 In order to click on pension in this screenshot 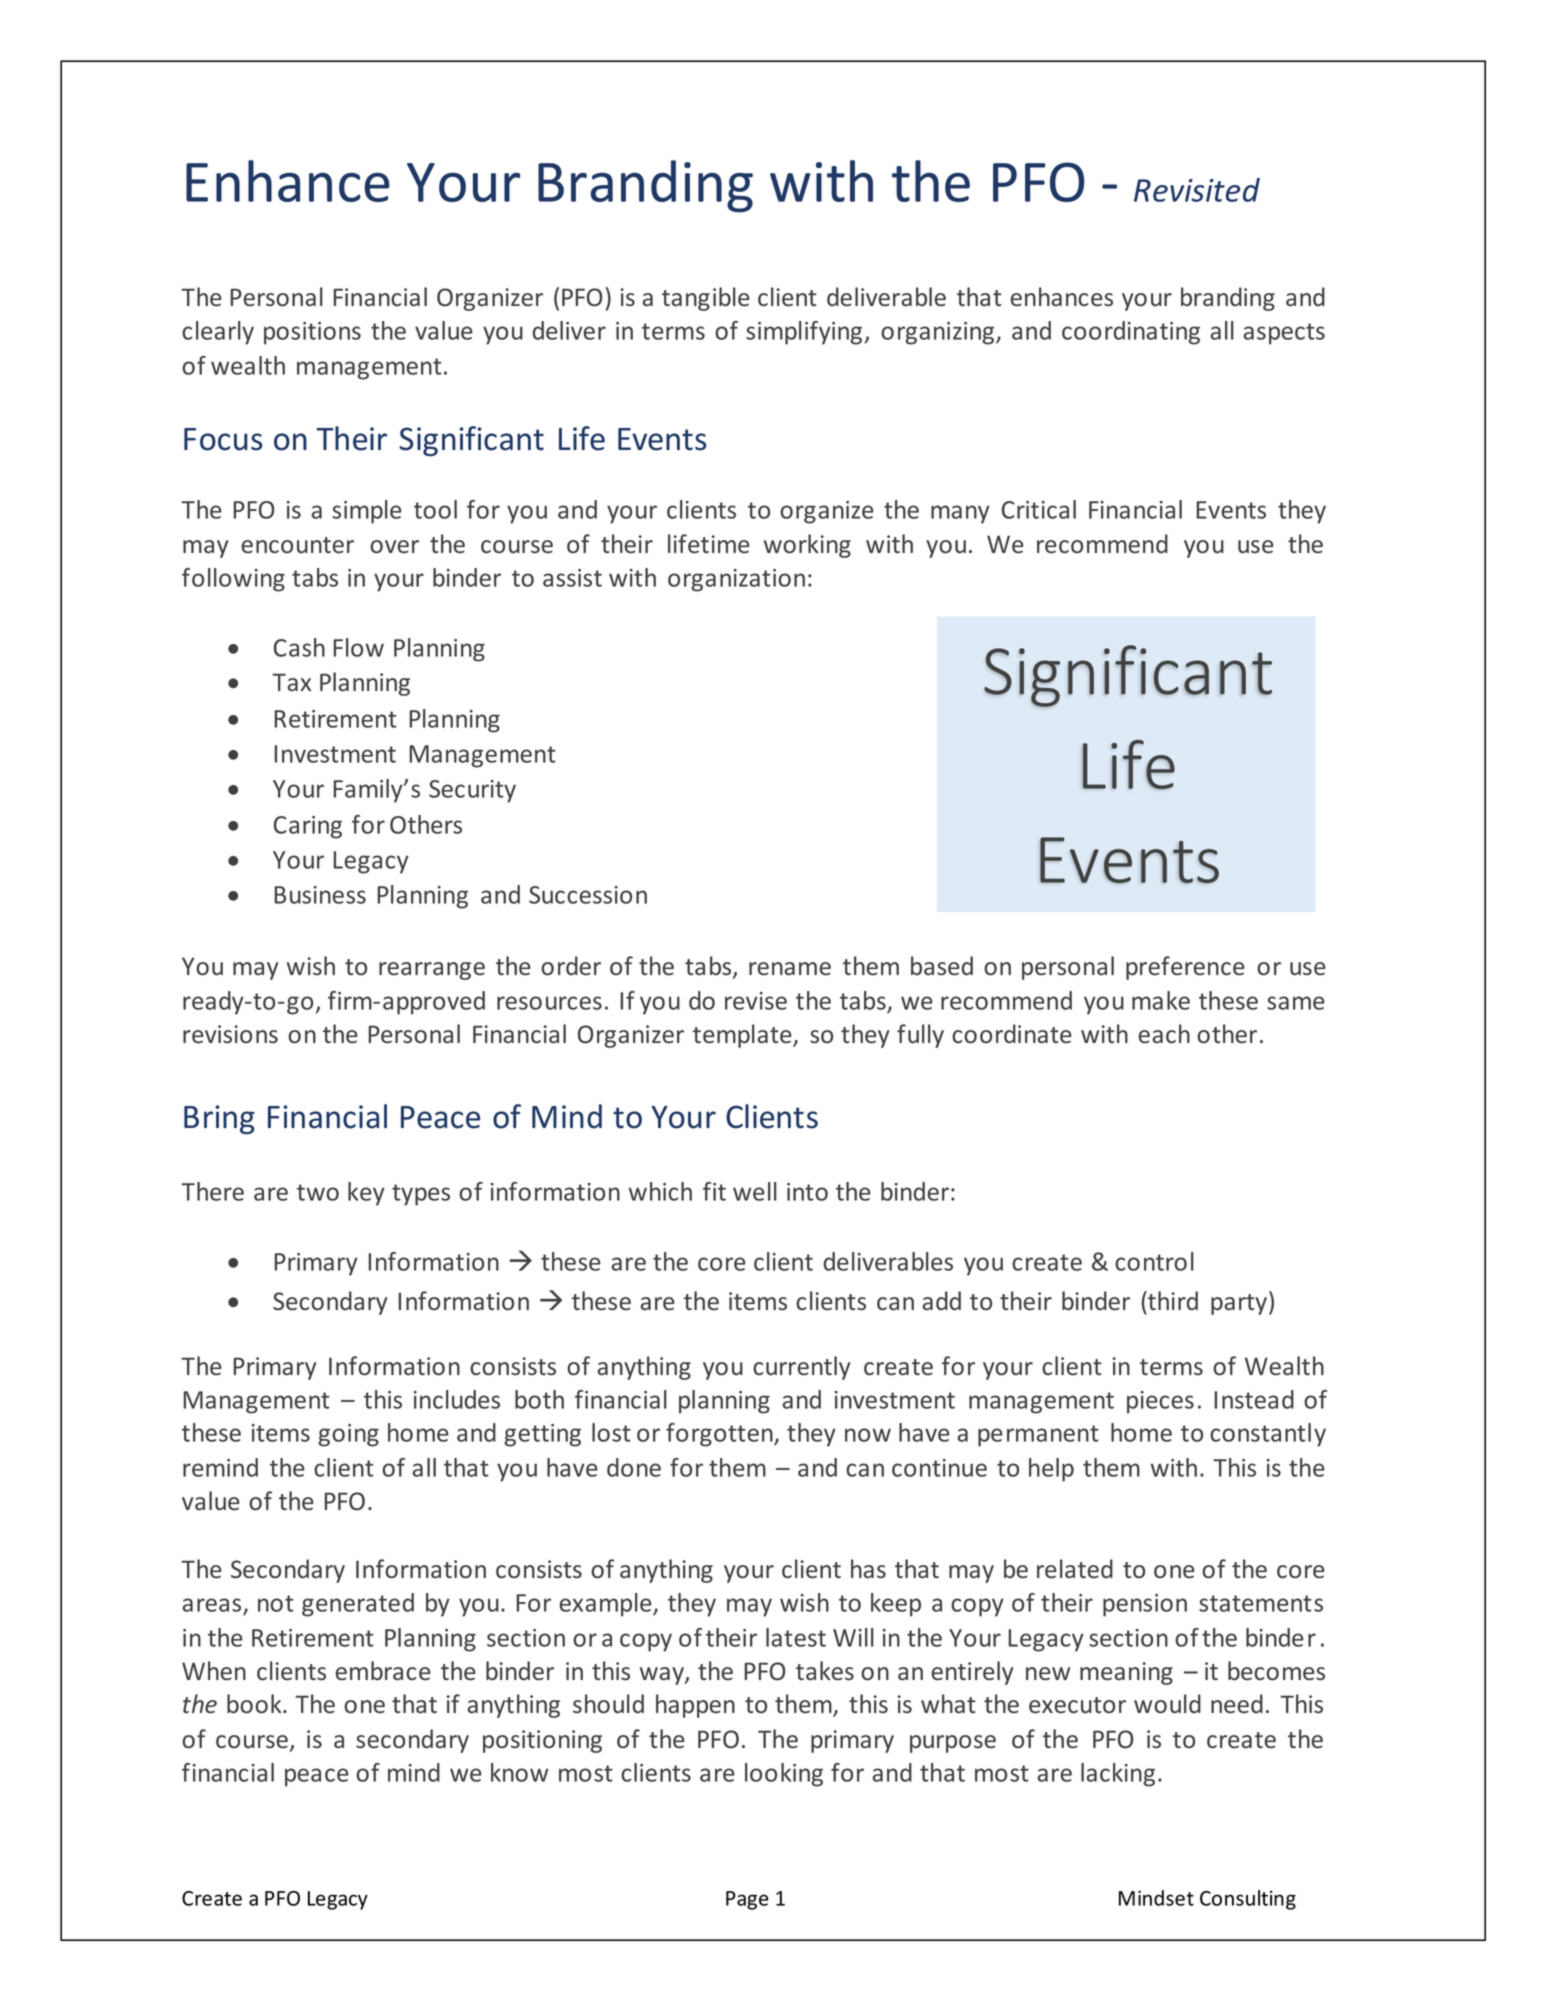, I will do `click(1145, 1605)`.
